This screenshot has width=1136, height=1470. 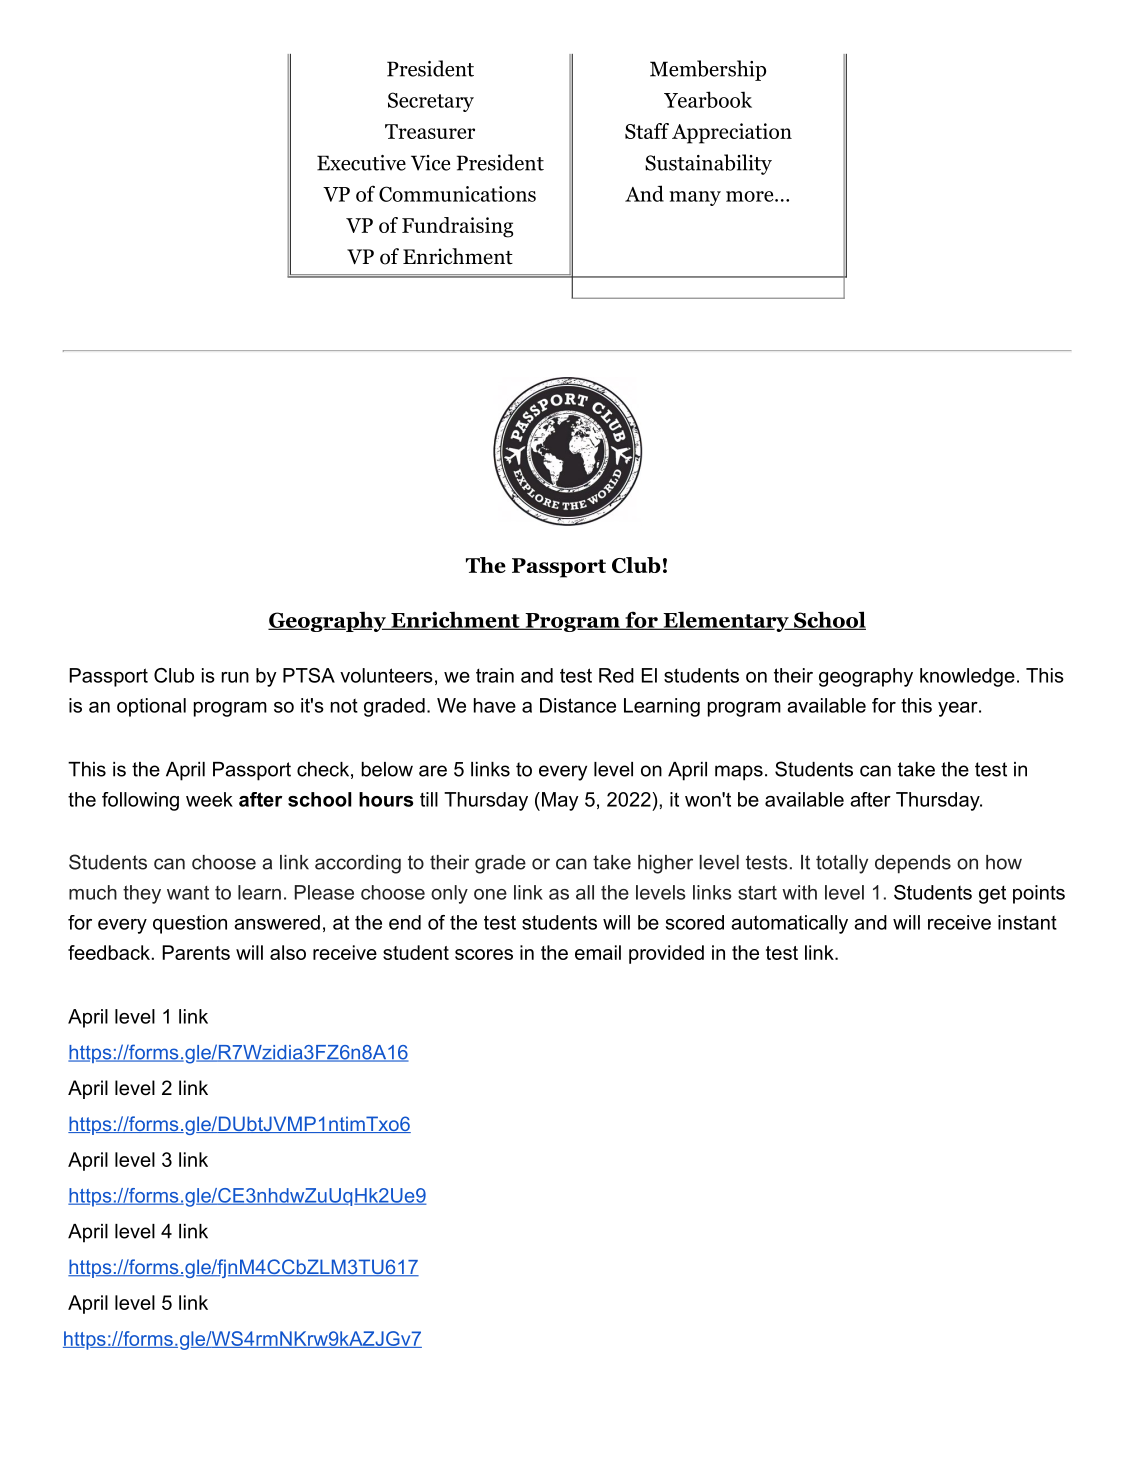 What do you see at coordinates (751, 196) in the screenshot?
I see `more` at bounding box center [751, 196].
